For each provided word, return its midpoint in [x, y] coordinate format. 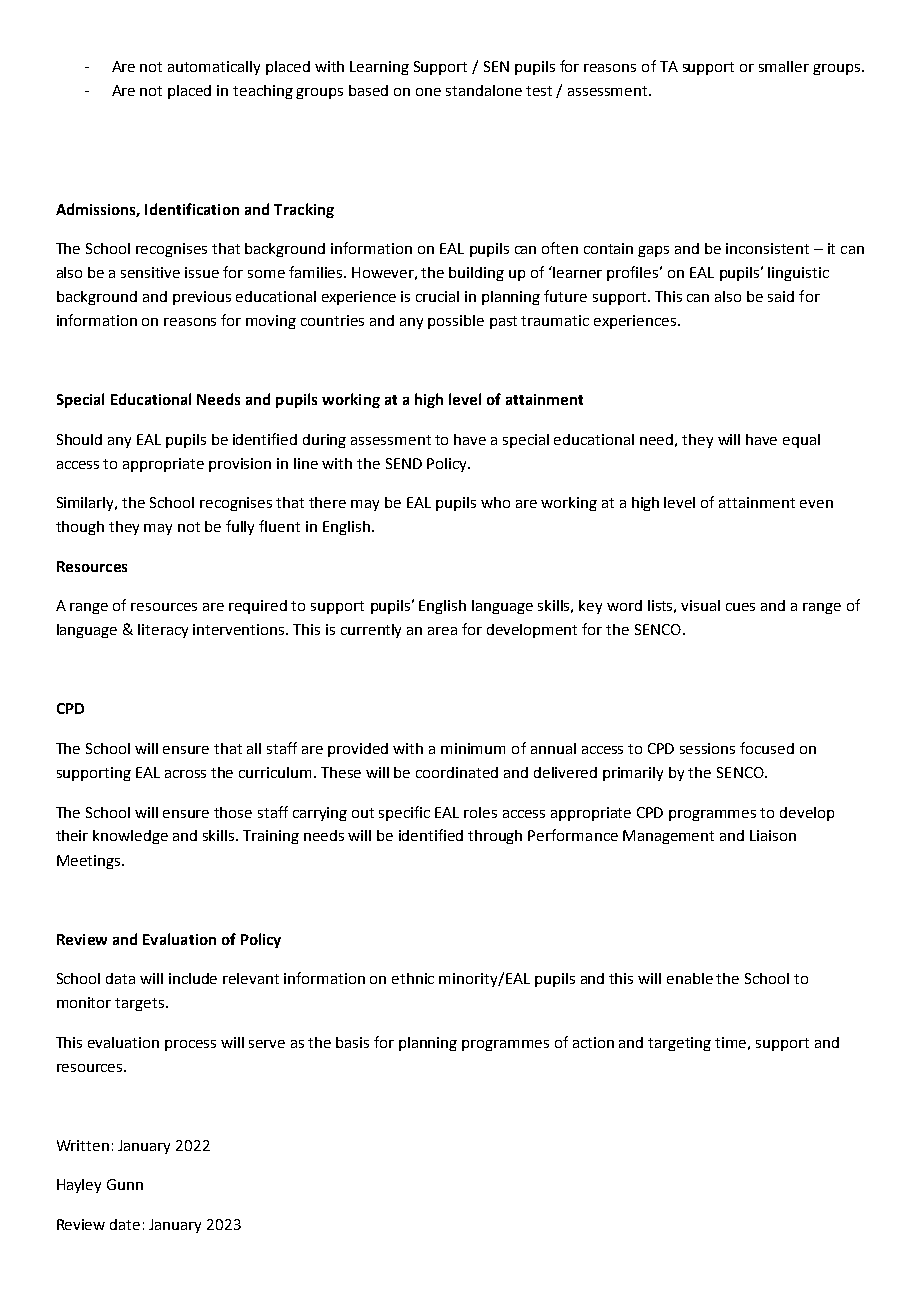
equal [801, 441]
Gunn [125, 1184]
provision [240, 465]
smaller [784, 66]
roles [480, 812]
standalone [484, 90]
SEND [404, 463]
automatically [214, 68]
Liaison [773, 835]
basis [352, 1042]
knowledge [130, 837]
